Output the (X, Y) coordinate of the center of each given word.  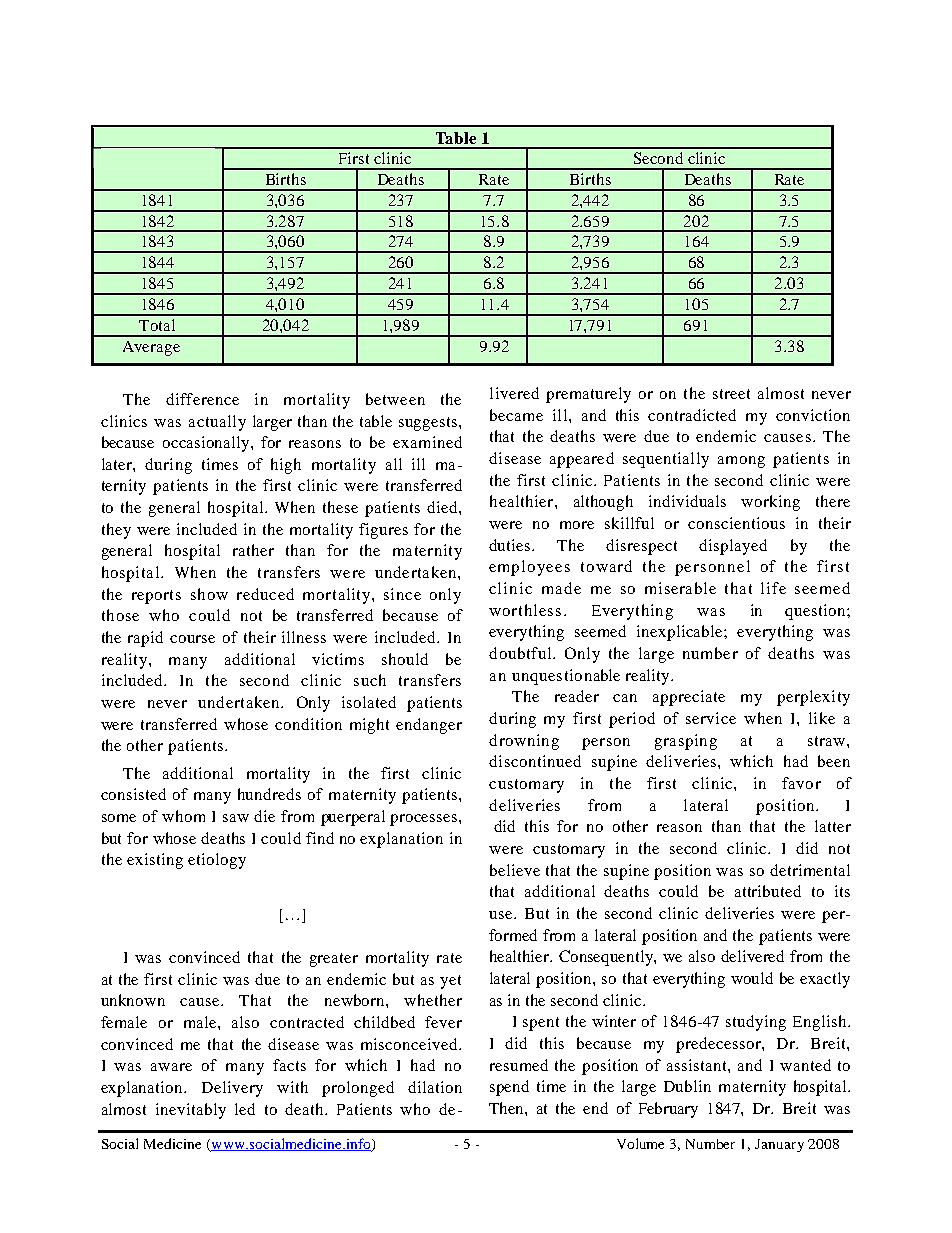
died (443, 507)
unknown (133, 1000)
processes (425, 820)
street (731, 394)
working (770, 503)
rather (253, 550)
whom (183, 816)
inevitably (191, 1111)
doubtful (521, 653)
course (192, 639)
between (395, 399)
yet (450, 982)
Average (151, 348)
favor (801, 783)
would (752, 978)
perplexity (813, 698)
